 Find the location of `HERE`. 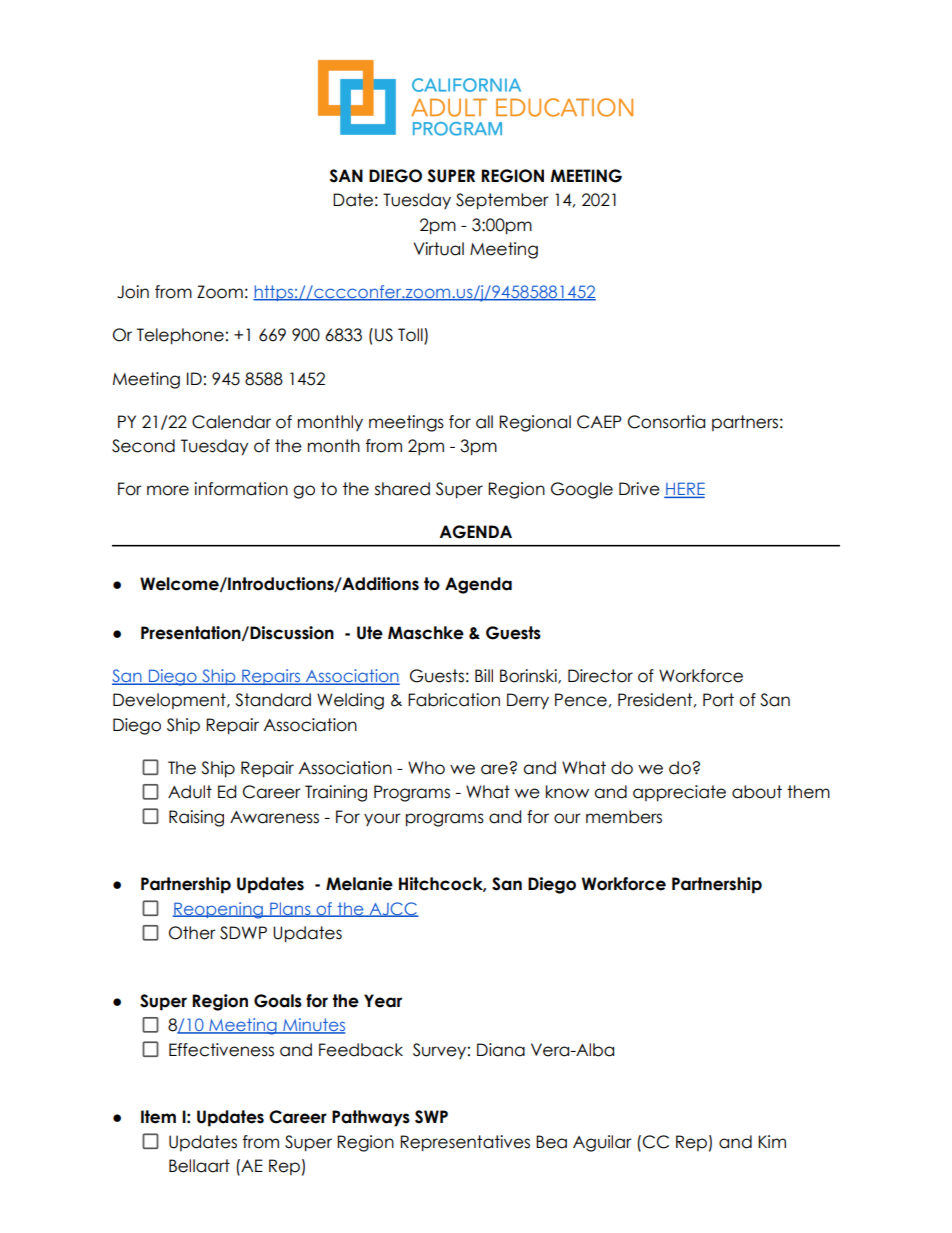

HERE is located at coordinates (684, 490).
